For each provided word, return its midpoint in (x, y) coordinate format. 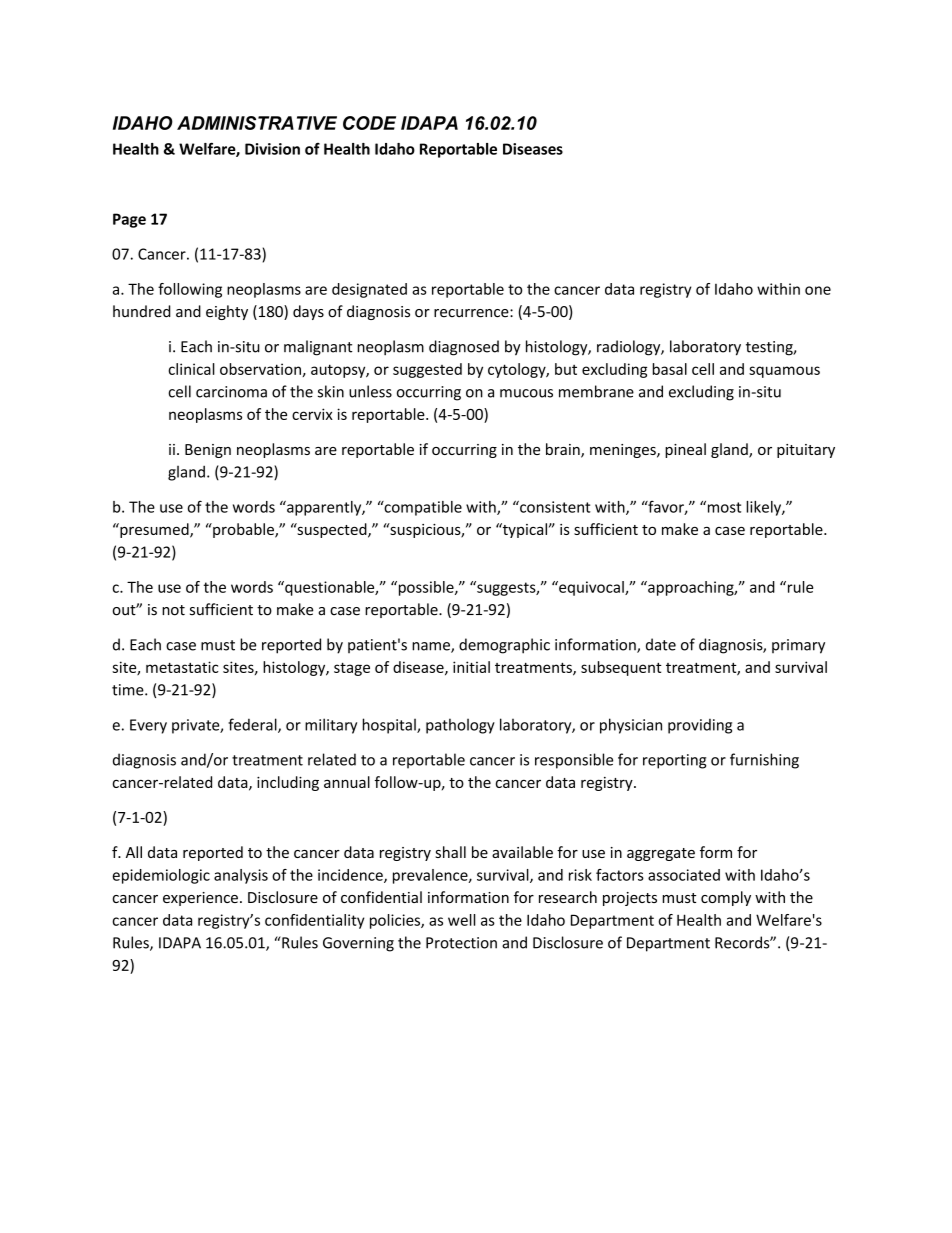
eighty (227, 312)
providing (700, 726)
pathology (460, 726)
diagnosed (464, 348)
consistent (554, 507)
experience (200, 899)
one (818, 290)
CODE (369, 123)
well (462, 920)
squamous (784, 372)
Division (272, 149)
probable (243, 530)
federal (253, 725)
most (723, 507)
